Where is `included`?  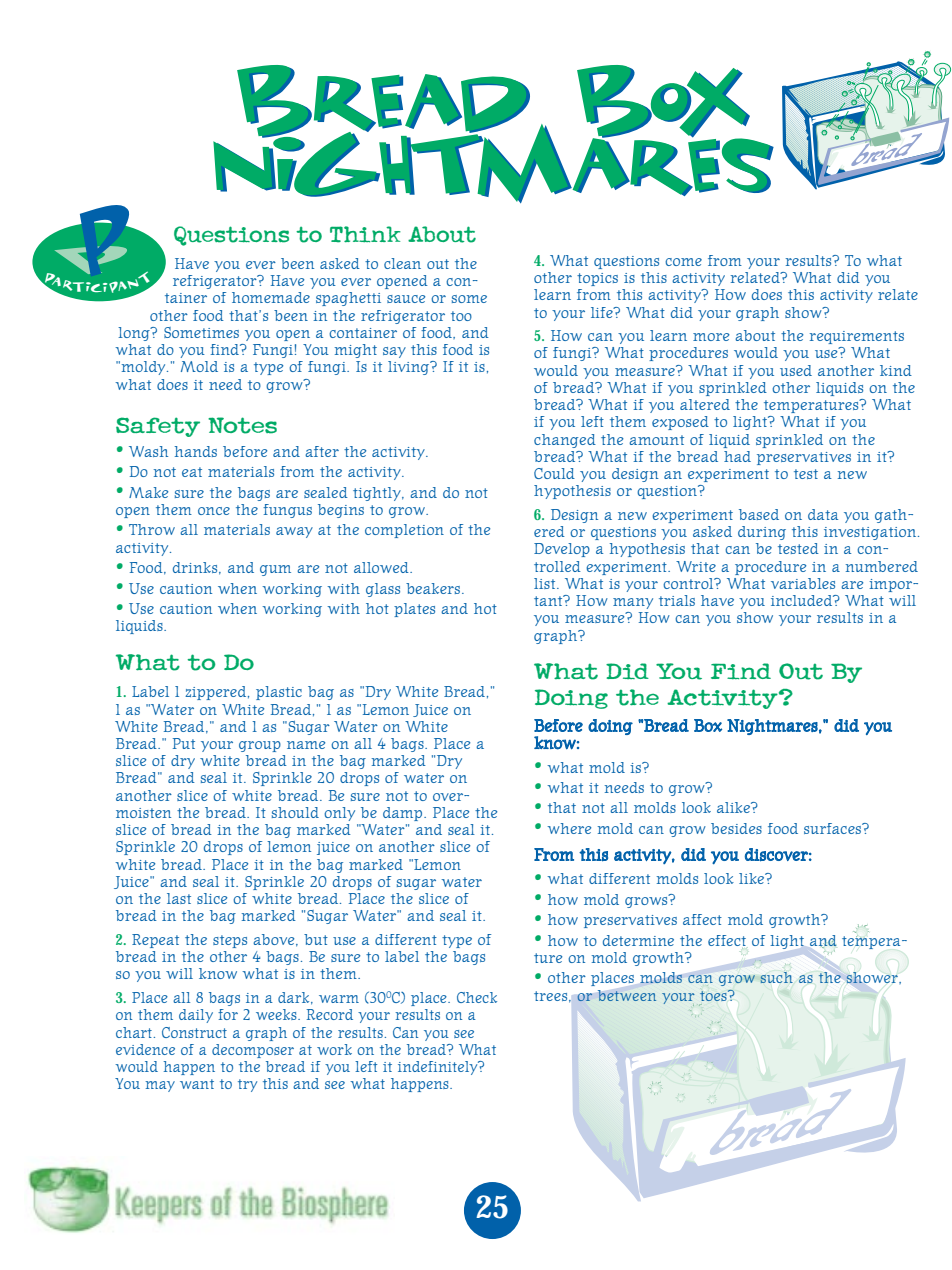 included is located at coordinates (803, 600).
